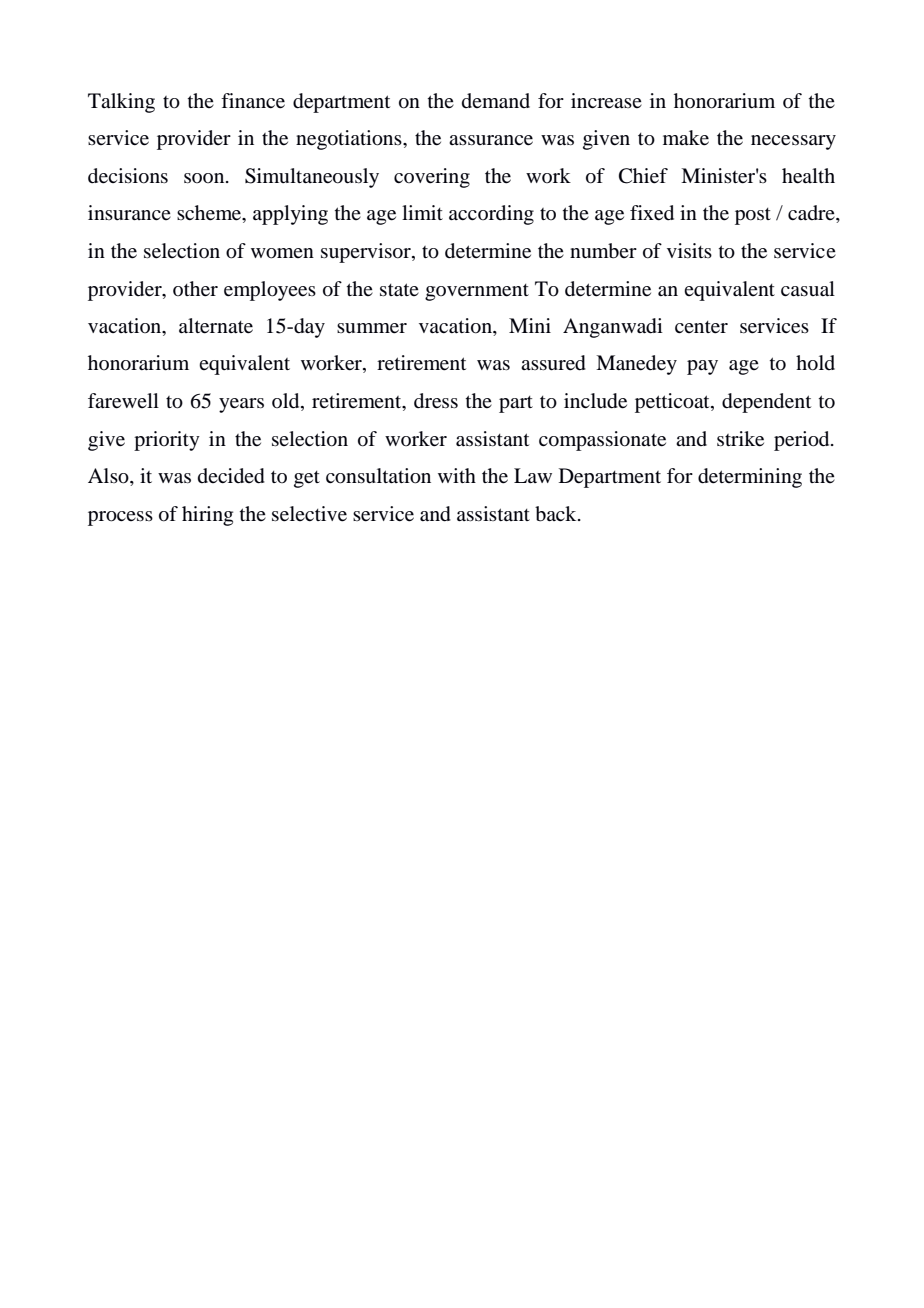 The width and height of the screenshot is (924, 1308). What do you see at coordinates (496, 101) in the screenshot?
I see `demand` at bounding box center [496, 101].
